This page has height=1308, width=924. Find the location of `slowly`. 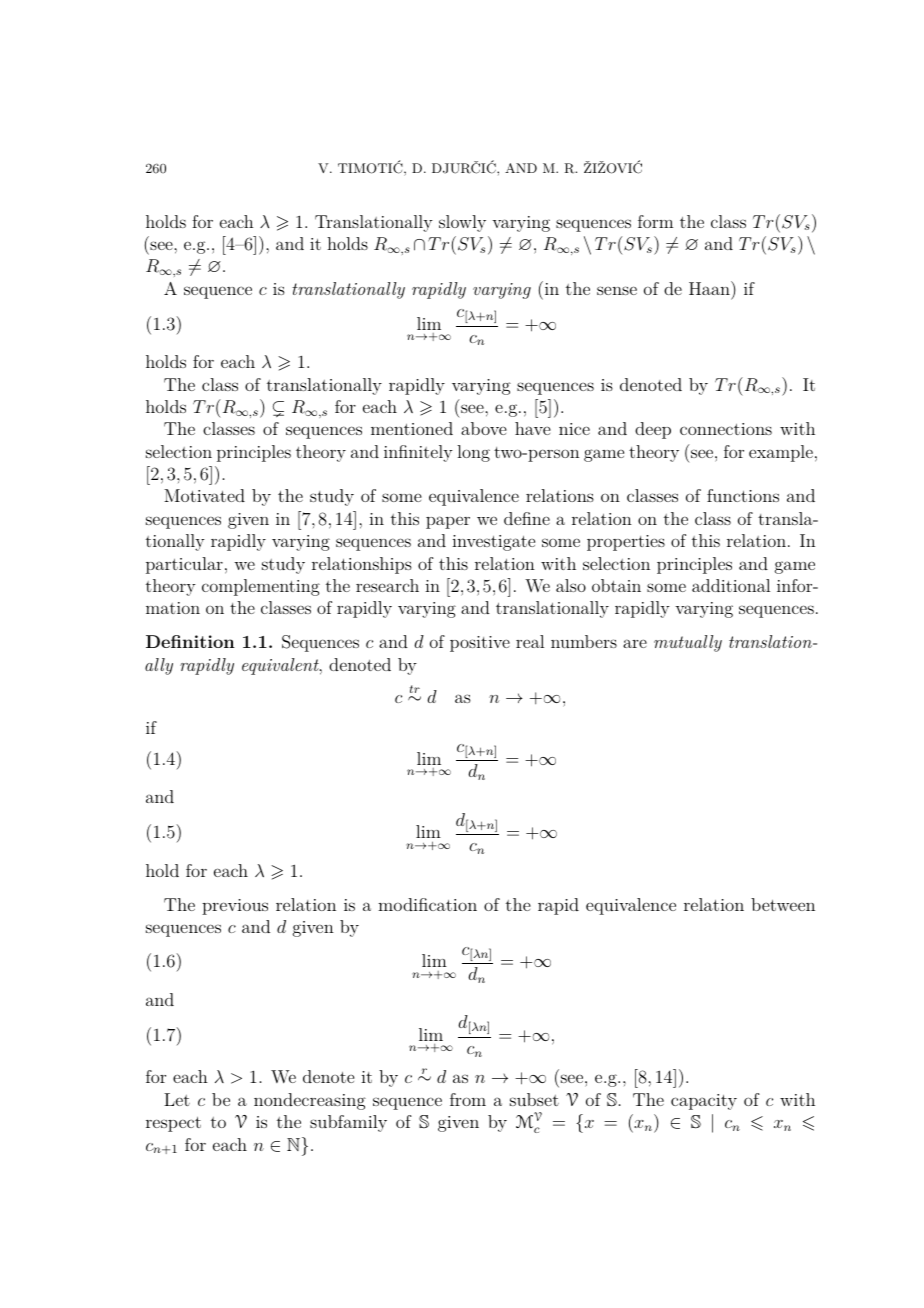

slowly is located at coordinates (462, 223).
